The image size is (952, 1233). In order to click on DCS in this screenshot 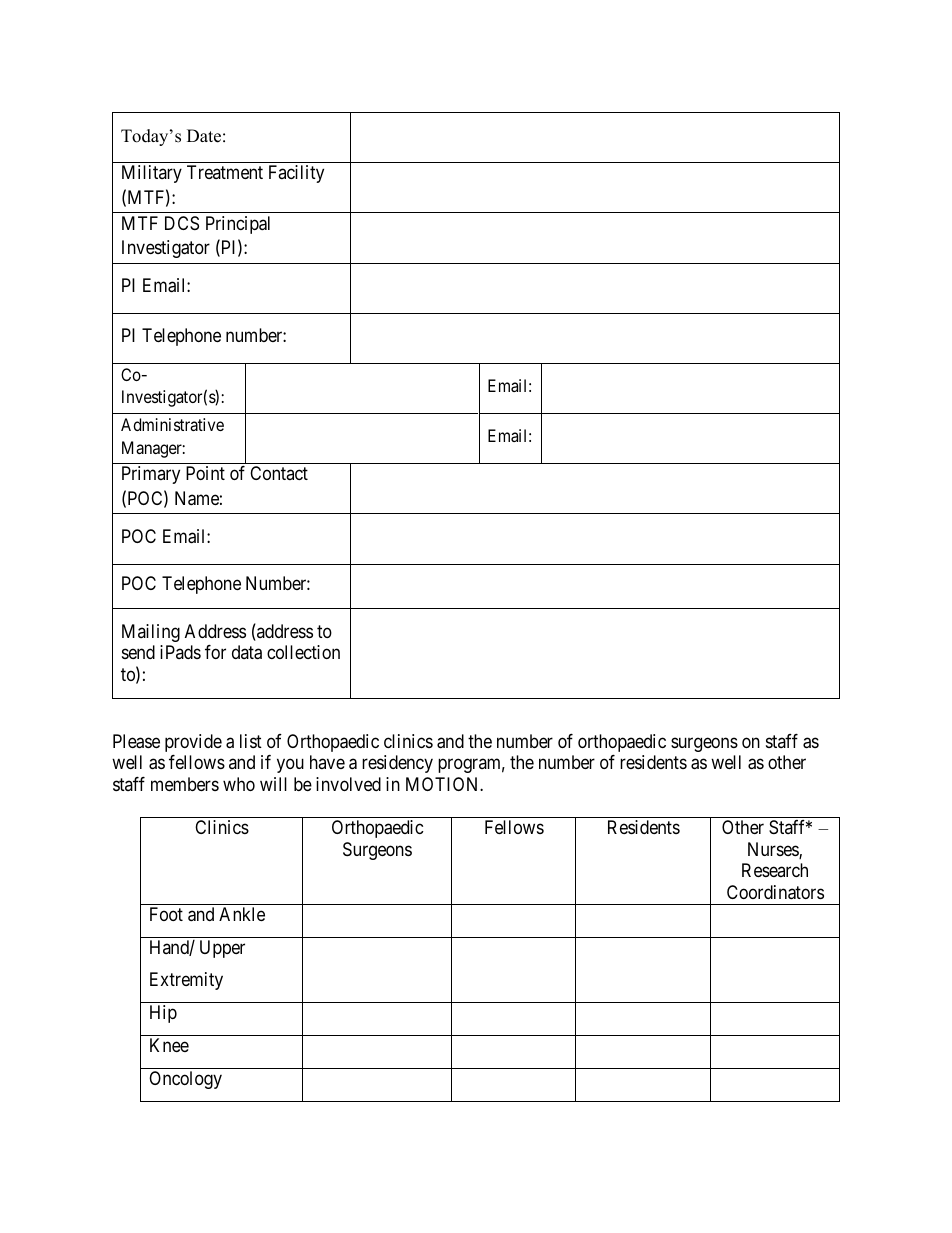, I will do `click(182, 223)`.
